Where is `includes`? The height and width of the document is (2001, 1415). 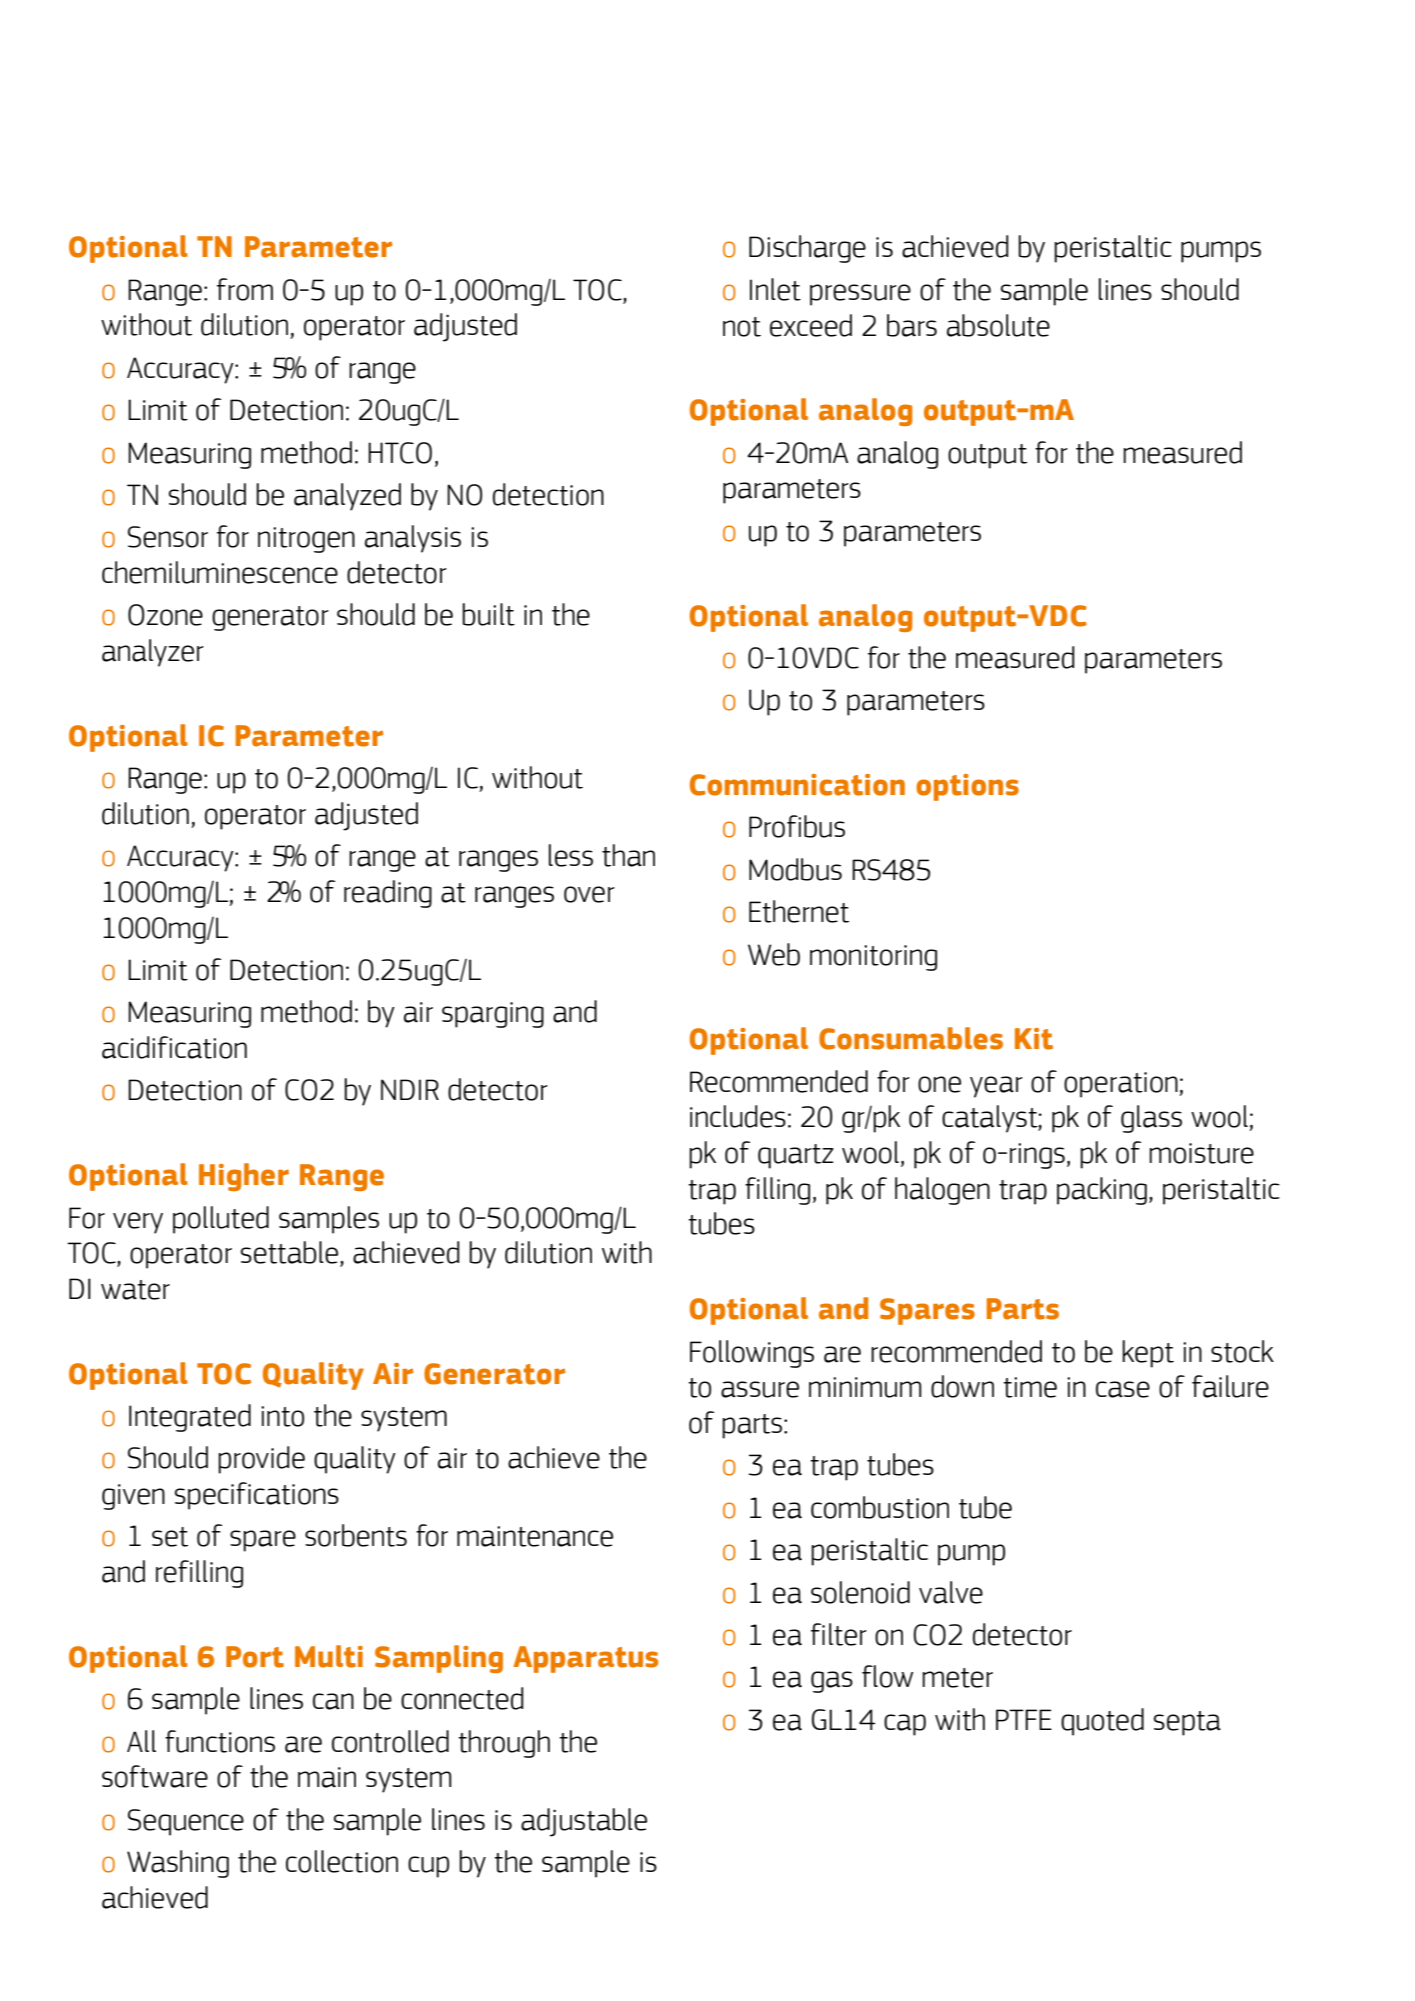 includes is located at coordinates (738, 1116).
